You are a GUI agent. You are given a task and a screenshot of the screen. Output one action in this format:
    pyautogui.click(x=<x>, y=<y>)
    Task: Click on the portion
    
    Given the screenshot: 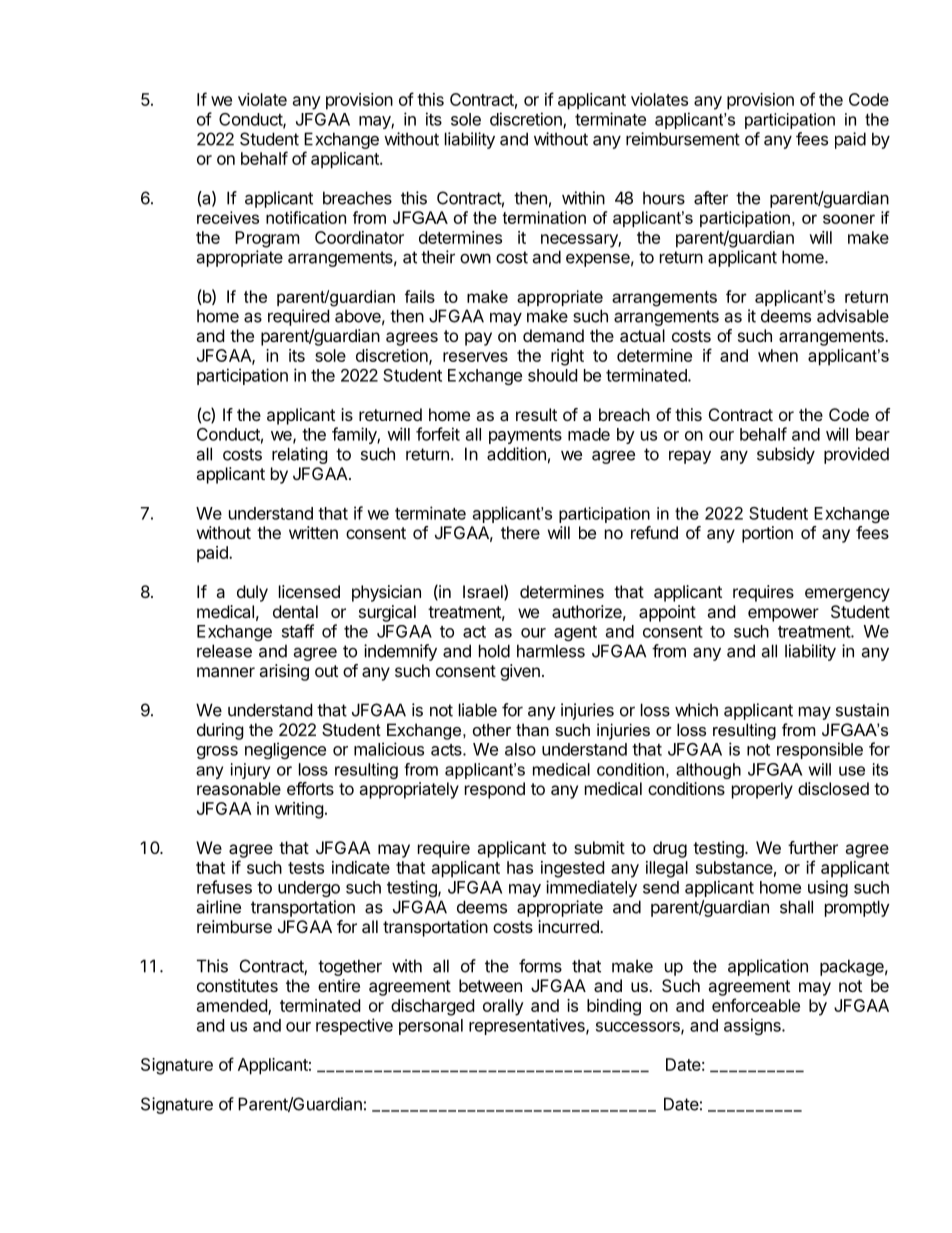 What is the action you would take?
    pyautogui.click(x=767, y=534)
